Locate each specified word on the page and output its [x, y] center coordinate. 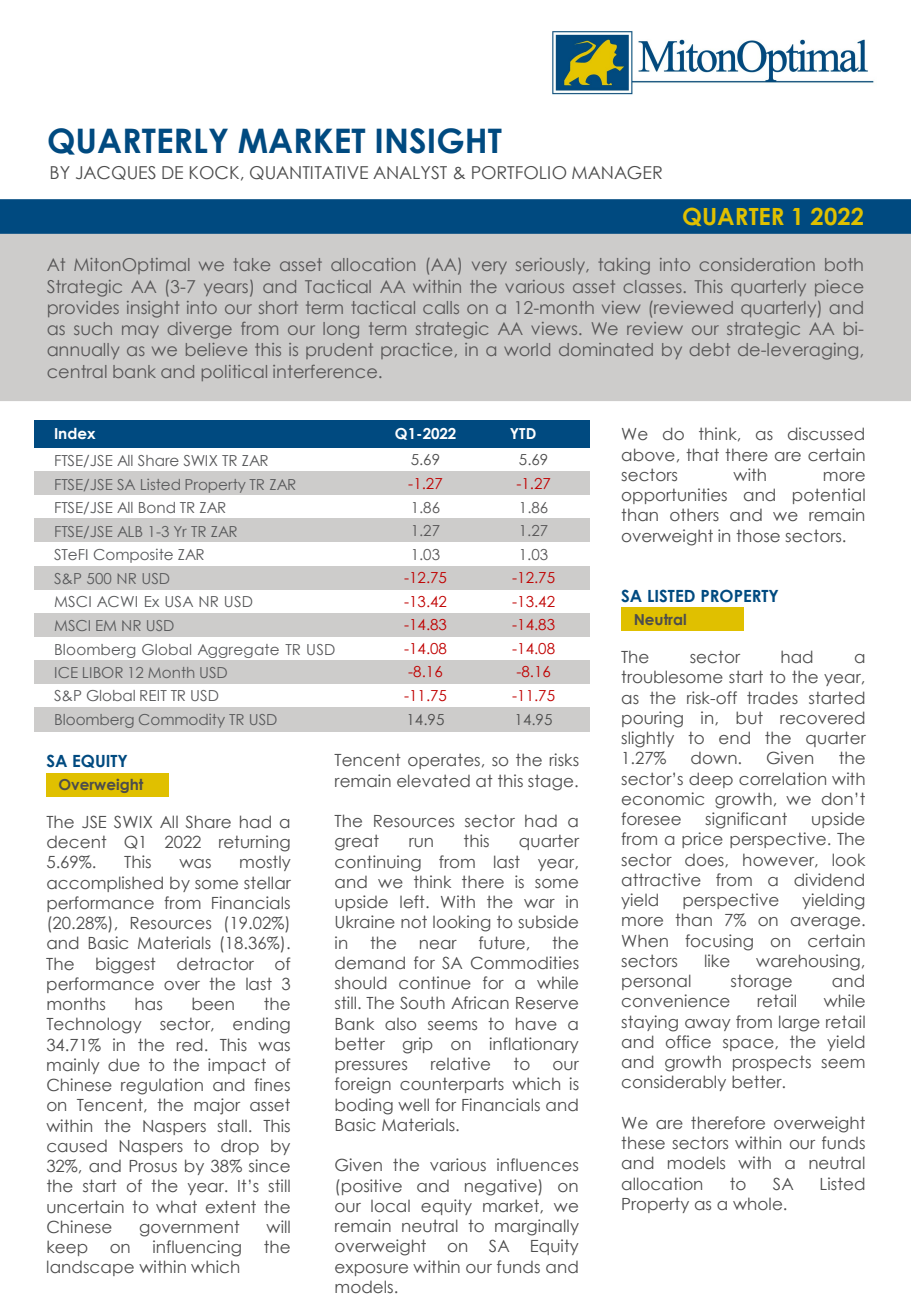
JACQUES [116, 173]
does [705, 860]
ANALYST [410, 172]
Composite [133, 556]
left [413, 901]
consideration [757, 264]
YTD [523, 433]
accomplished [105, 884]
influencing [197, 1248]
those [758, 536]
